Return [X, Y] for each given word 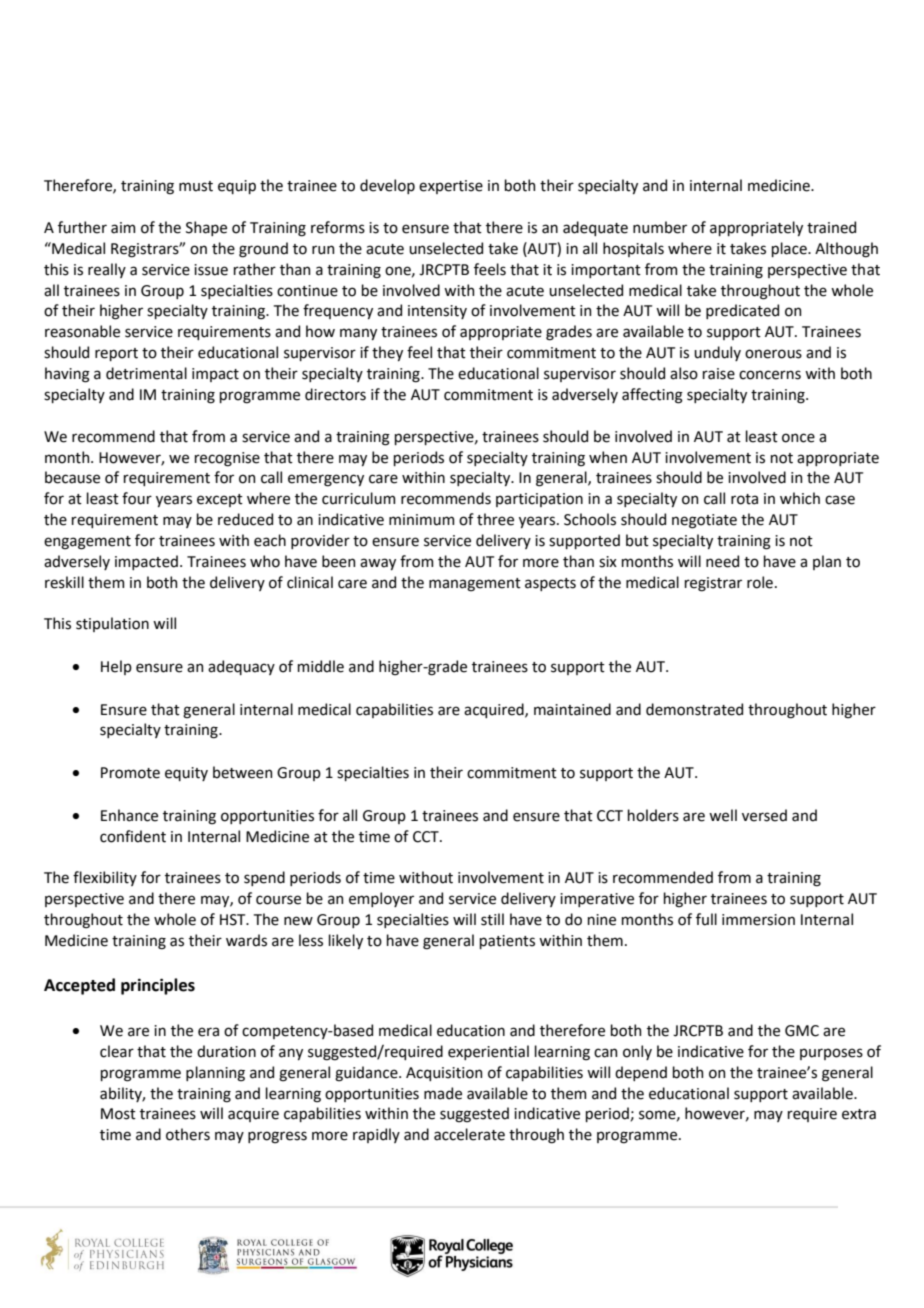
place [790, 249]
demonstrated [694, 709]
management [475, 585]
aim [123, 228]
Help [116, 667]
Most [118, 1114]
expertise [451, 187]
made [443, 1093]
